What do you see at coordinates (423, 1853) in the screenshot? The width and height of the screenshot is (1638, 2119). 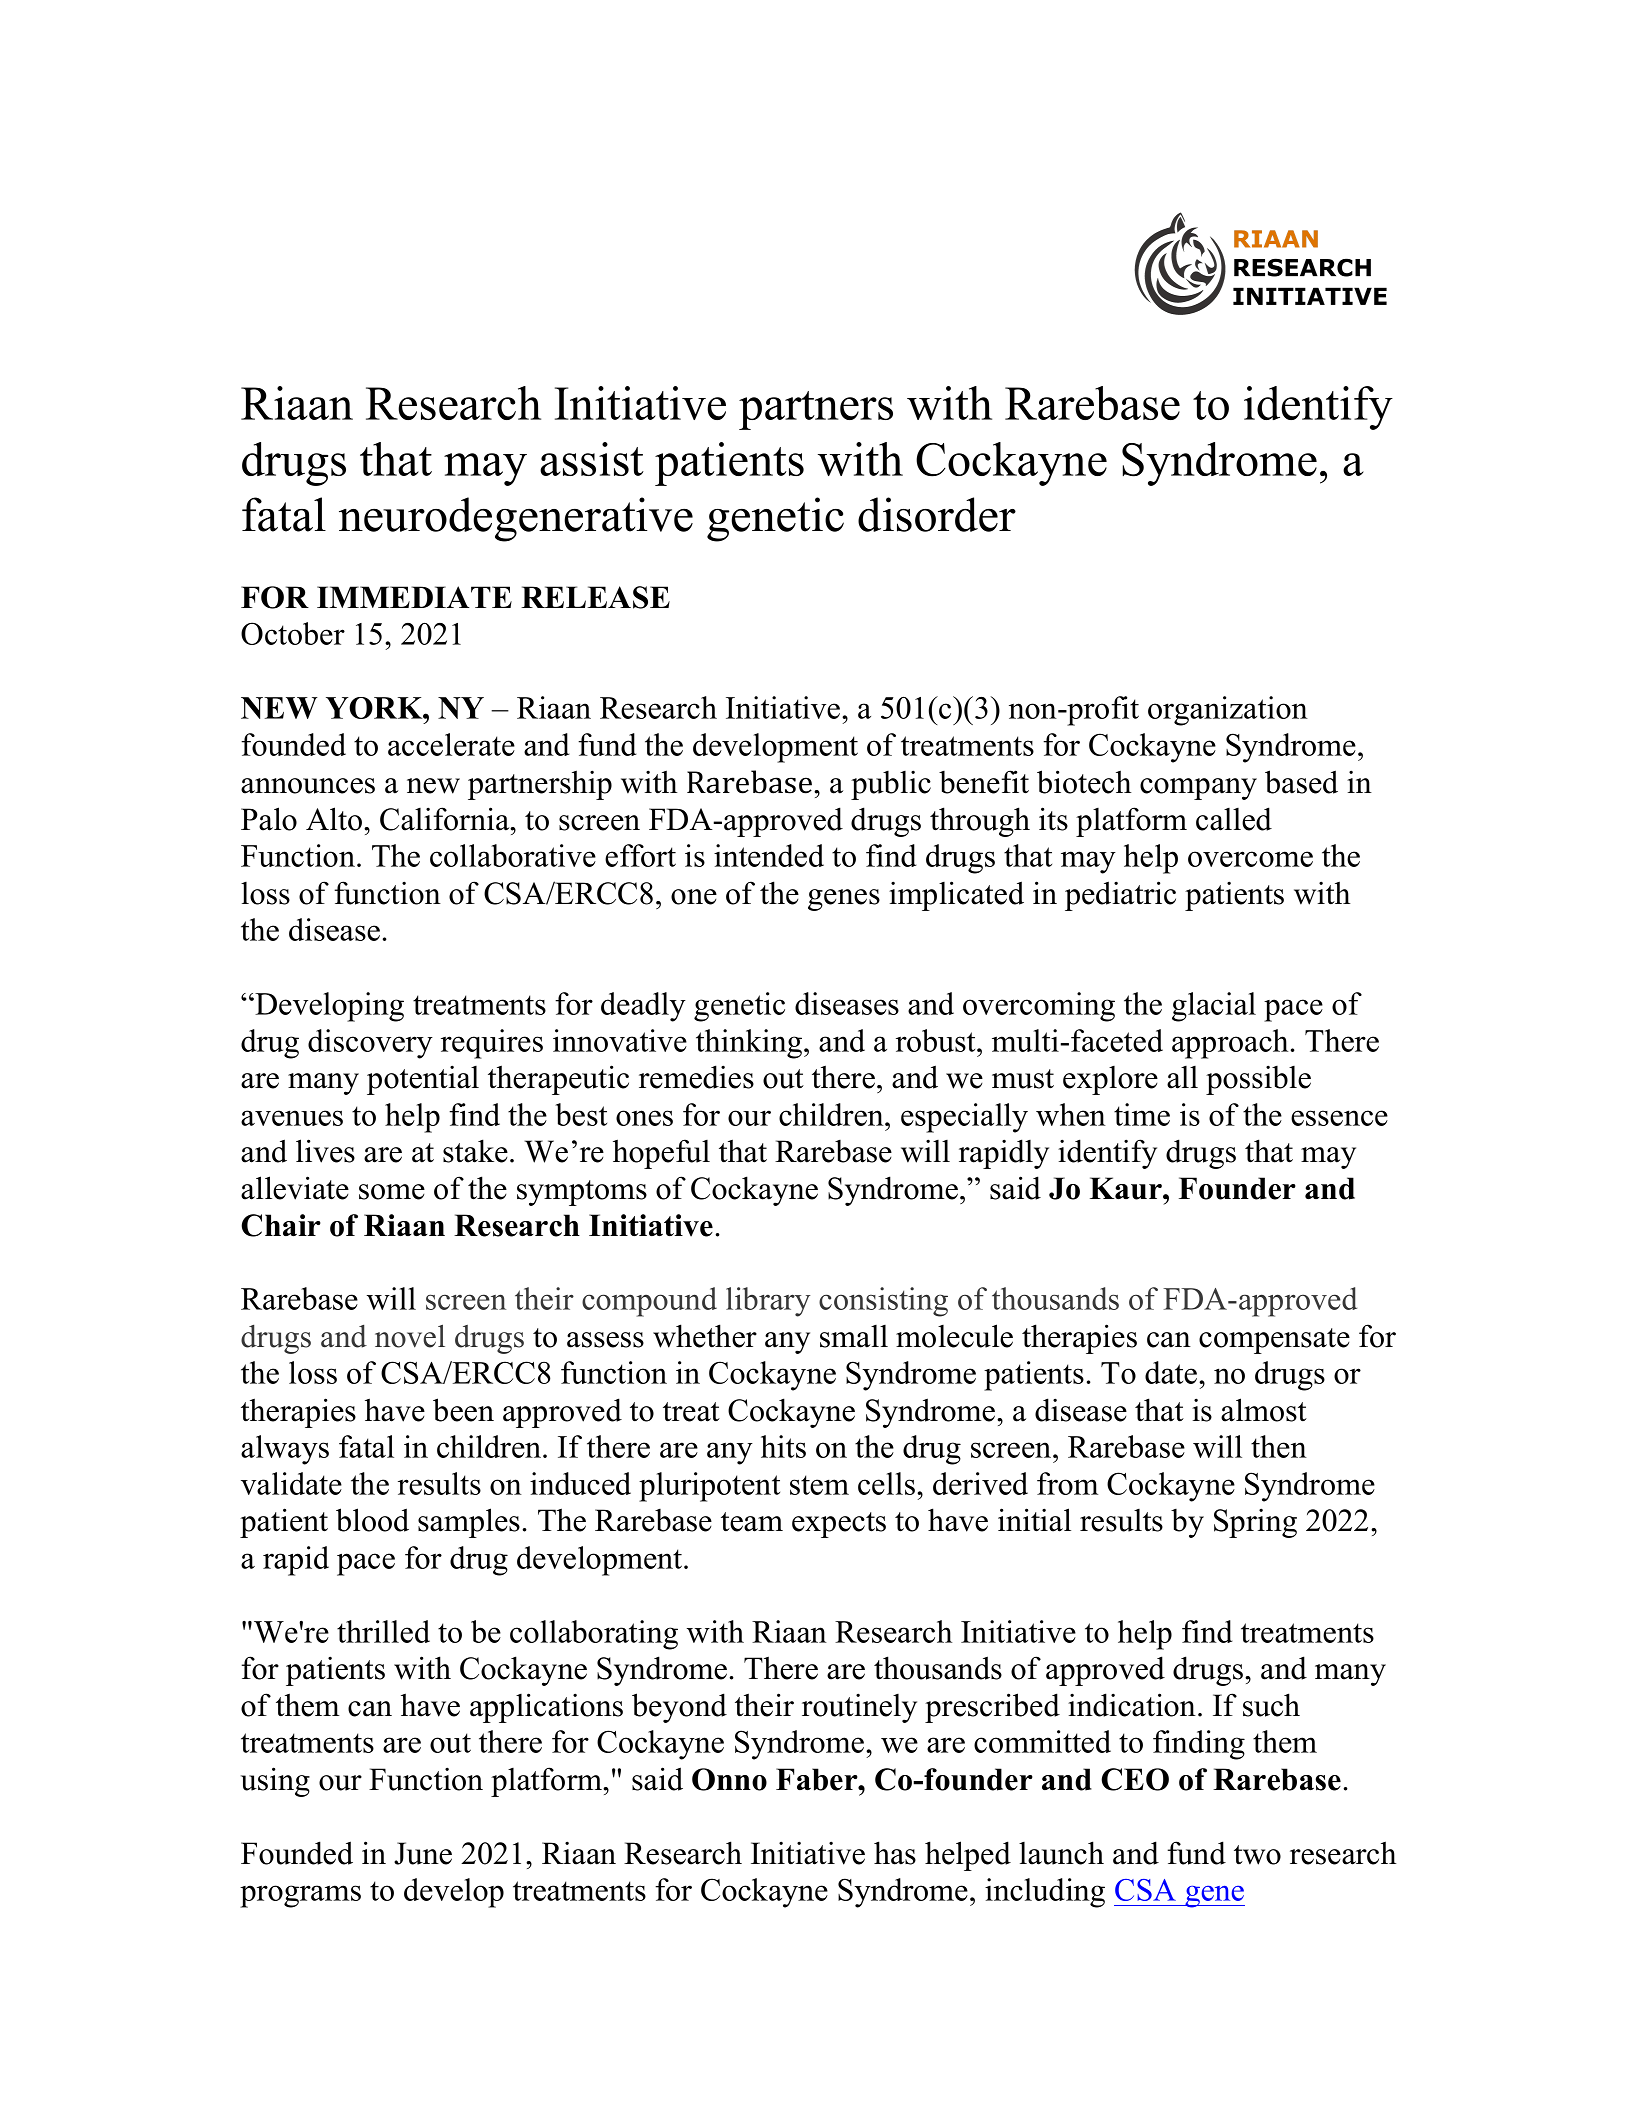 I see `June` at bounding box center [423, 1853].
